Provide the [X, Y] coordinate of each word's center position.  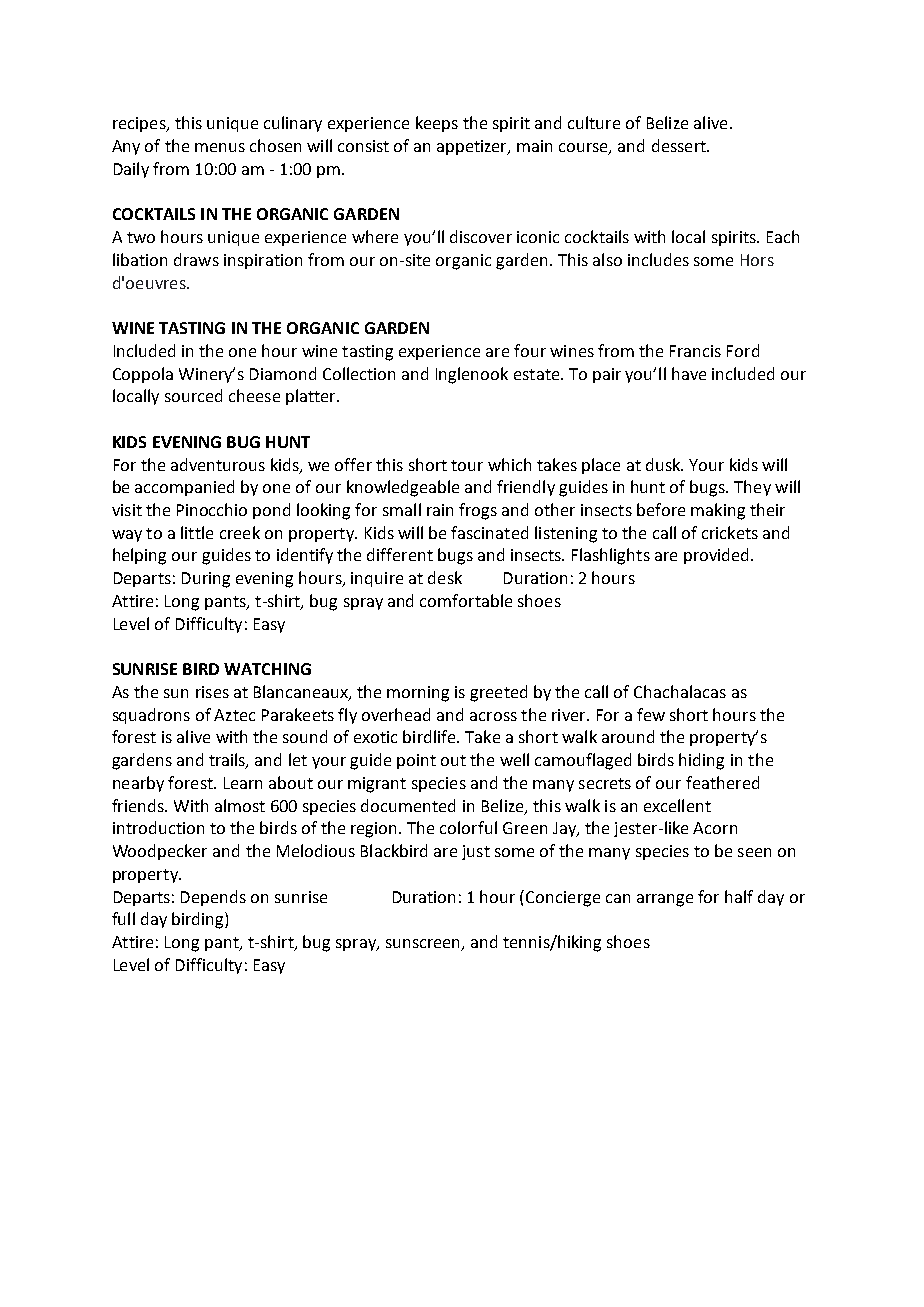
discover [481, 236]
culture [594, 122]
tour [467, 465]
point [416, 761]
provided [716, 556]
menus [220, 147]
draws [196, 259]
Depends [213, 898]
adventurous [218, 464]
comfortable [466, 600]
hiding [701, 761]
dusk [664, 464]
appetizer [473, 147]
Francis [695, 351]
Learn [243, 783]
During [206, 580]
